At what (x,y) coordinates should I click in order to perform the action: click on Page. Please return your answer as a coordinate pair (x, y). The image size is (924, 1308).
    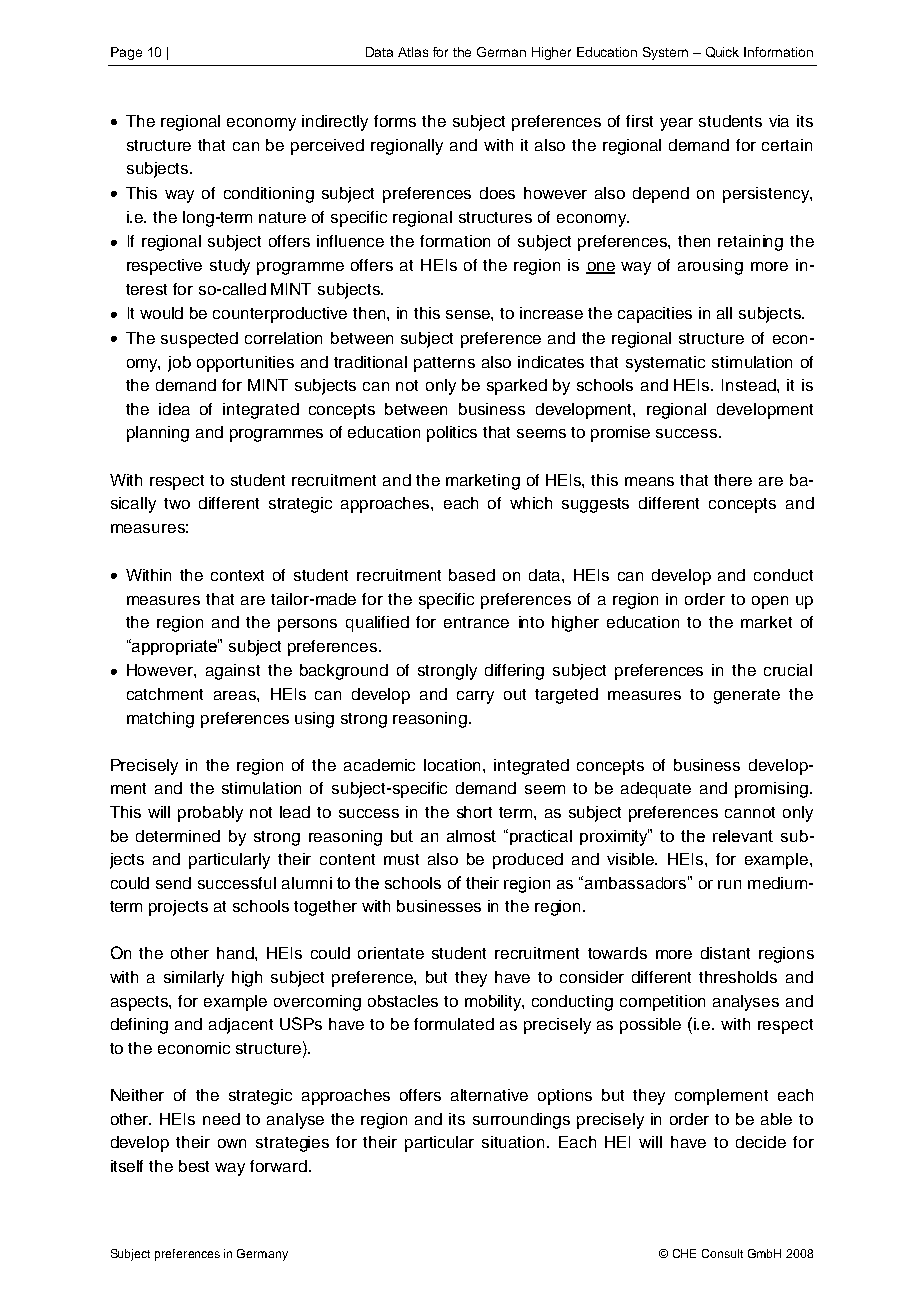
    Looking at the image, I should click on (126, 53).
